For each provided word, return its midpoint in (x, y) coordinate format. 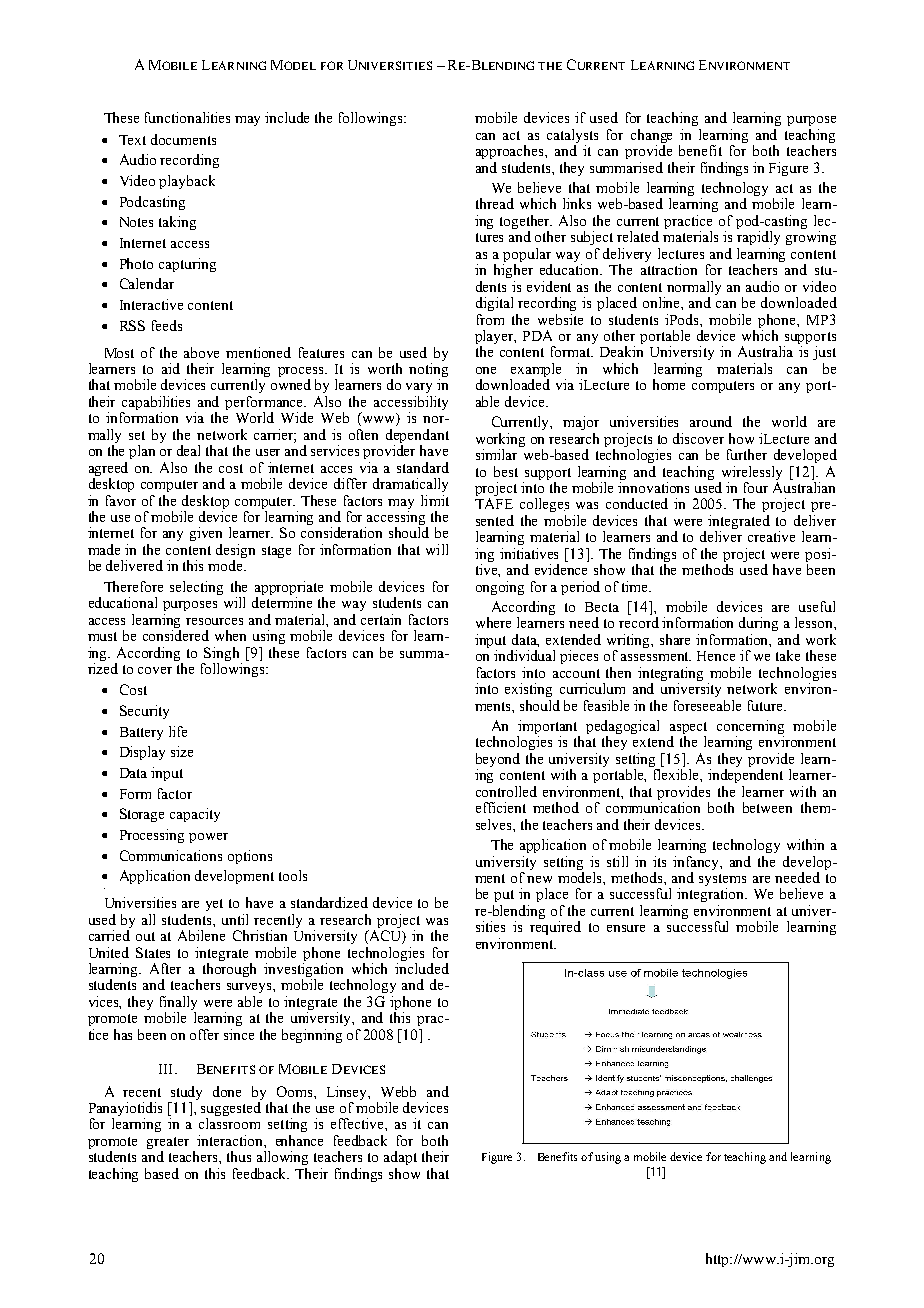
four (756, 487)
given (206, 534)
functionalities (187, 117)
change (651, 137)
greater (168, 1144)
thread (495, 203)
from (490, 319)
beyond (498, 761)
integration (712, 895)
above (201, 352)
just (824, 353)
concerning (750, 728)
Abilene (201, 935)
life (178, 731)
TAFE (494, 503)
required (555, 928)
